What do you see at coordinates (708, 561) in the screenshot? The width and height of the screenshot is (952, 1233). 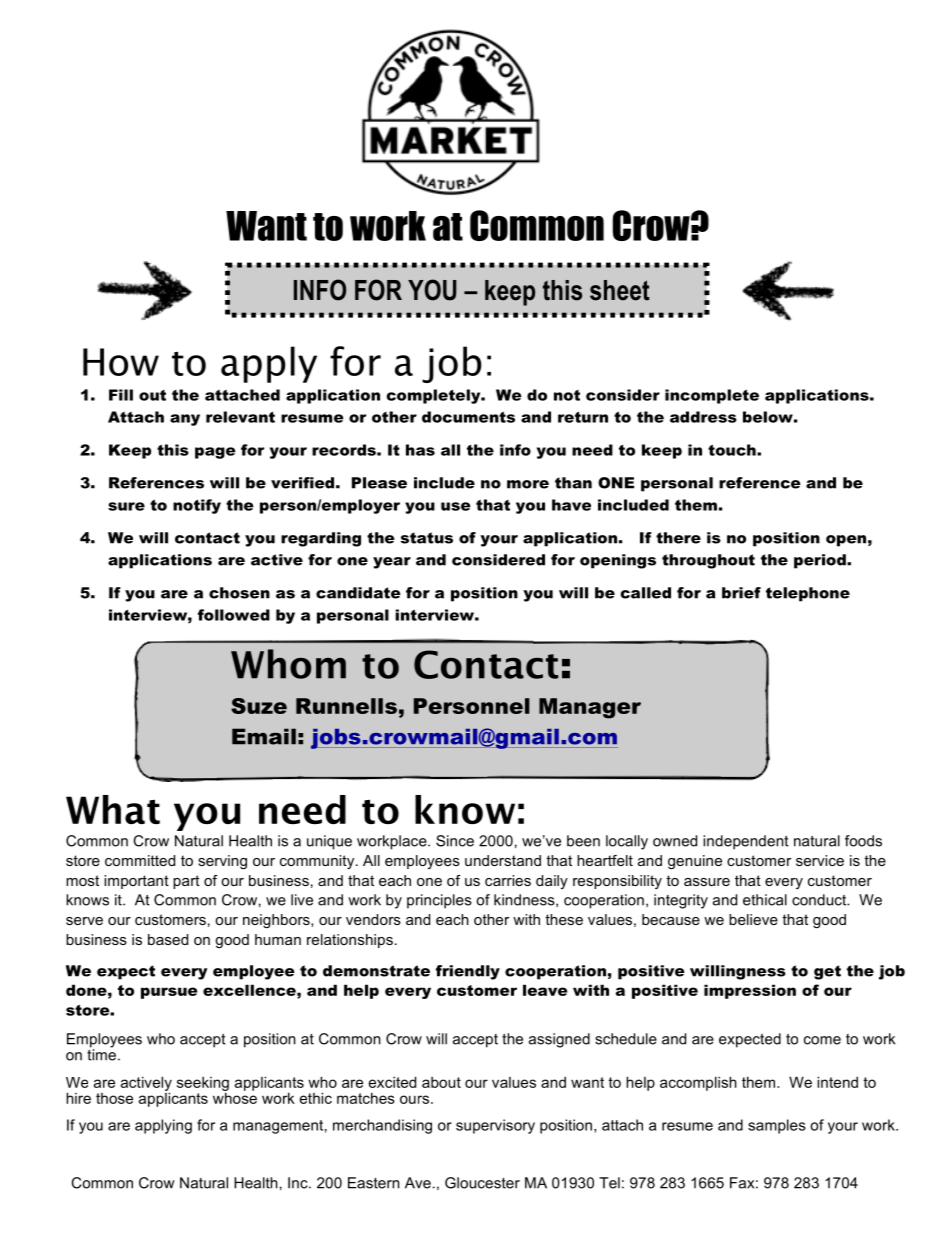 I see `throughout` at bounding box center [708, 561].
